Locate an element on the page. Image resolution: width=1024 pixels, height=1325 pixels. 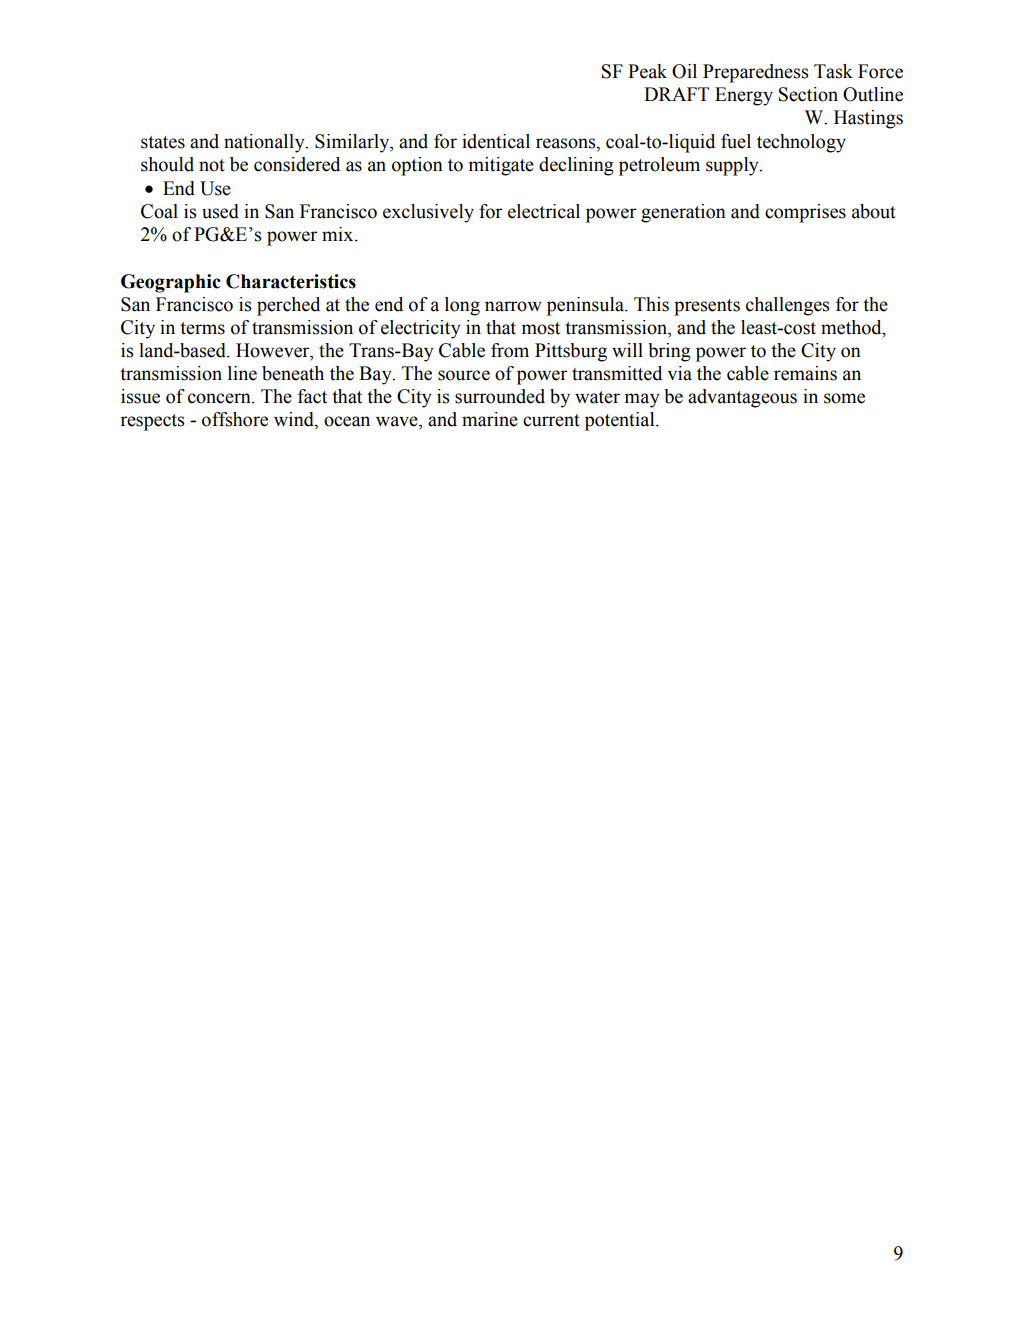
mix is located at coordinates (339, 234).
